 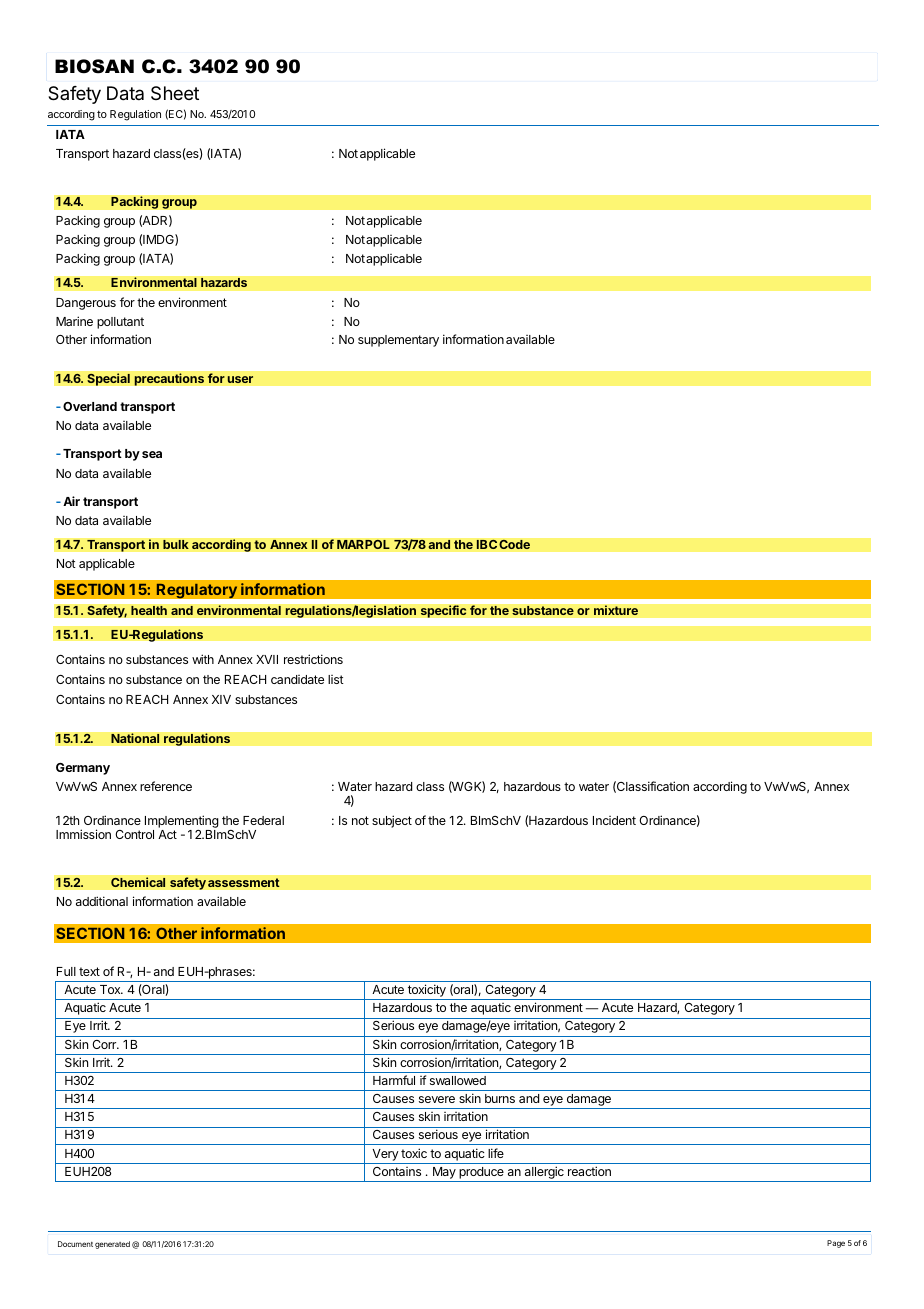 What do you see at coordinates (203, 659) in the screenshot?
I see `with` at bounding box center [203, 659].
